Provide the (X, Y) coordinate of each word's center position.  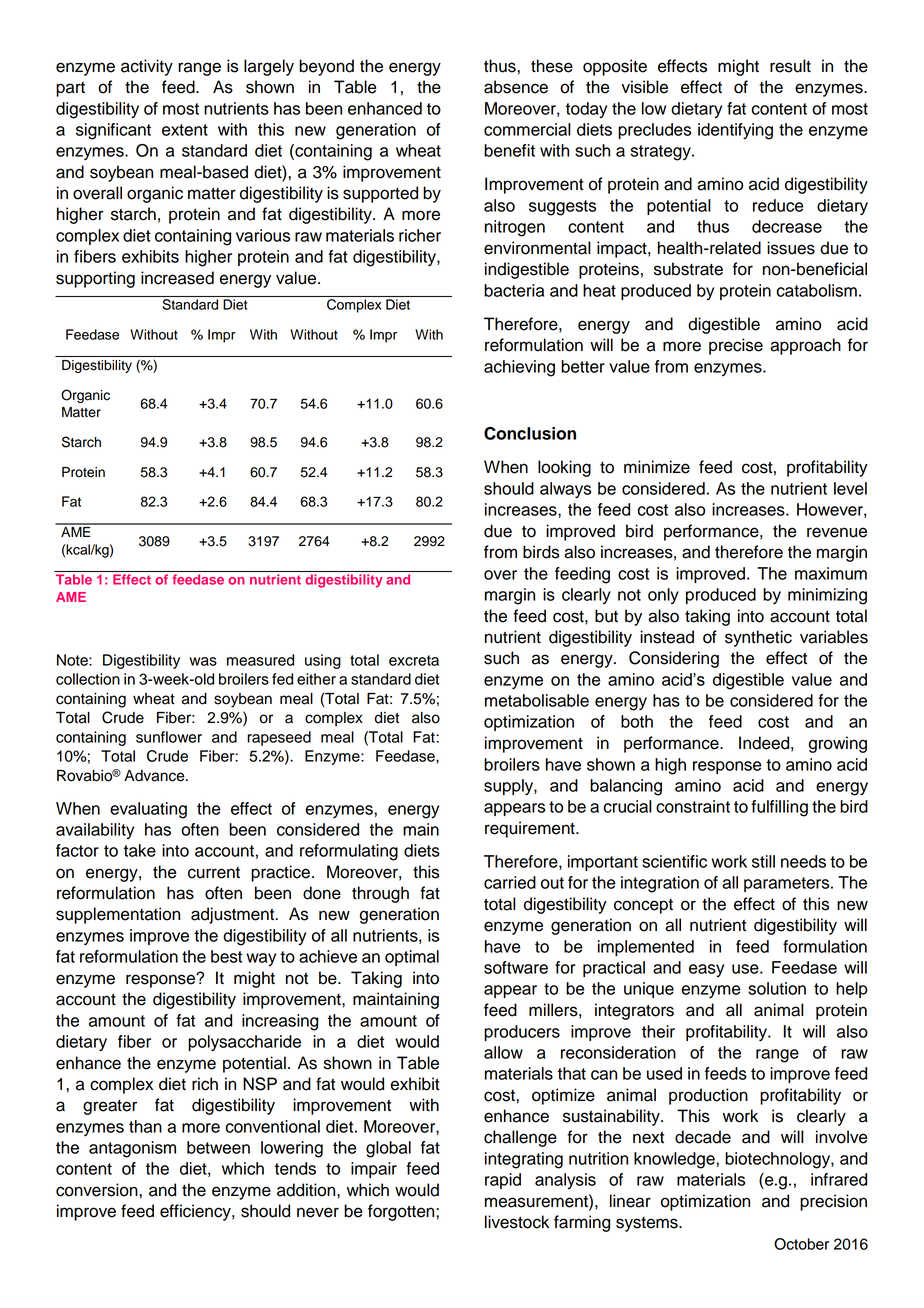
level (850, 488)
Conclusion (530, 433)
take (140, 850)
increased (177, 278)
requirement (531, 829)
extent (185, 130)
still (763, 861)
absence (516, 87)
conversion (98, 1190)
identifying (735, 131)
